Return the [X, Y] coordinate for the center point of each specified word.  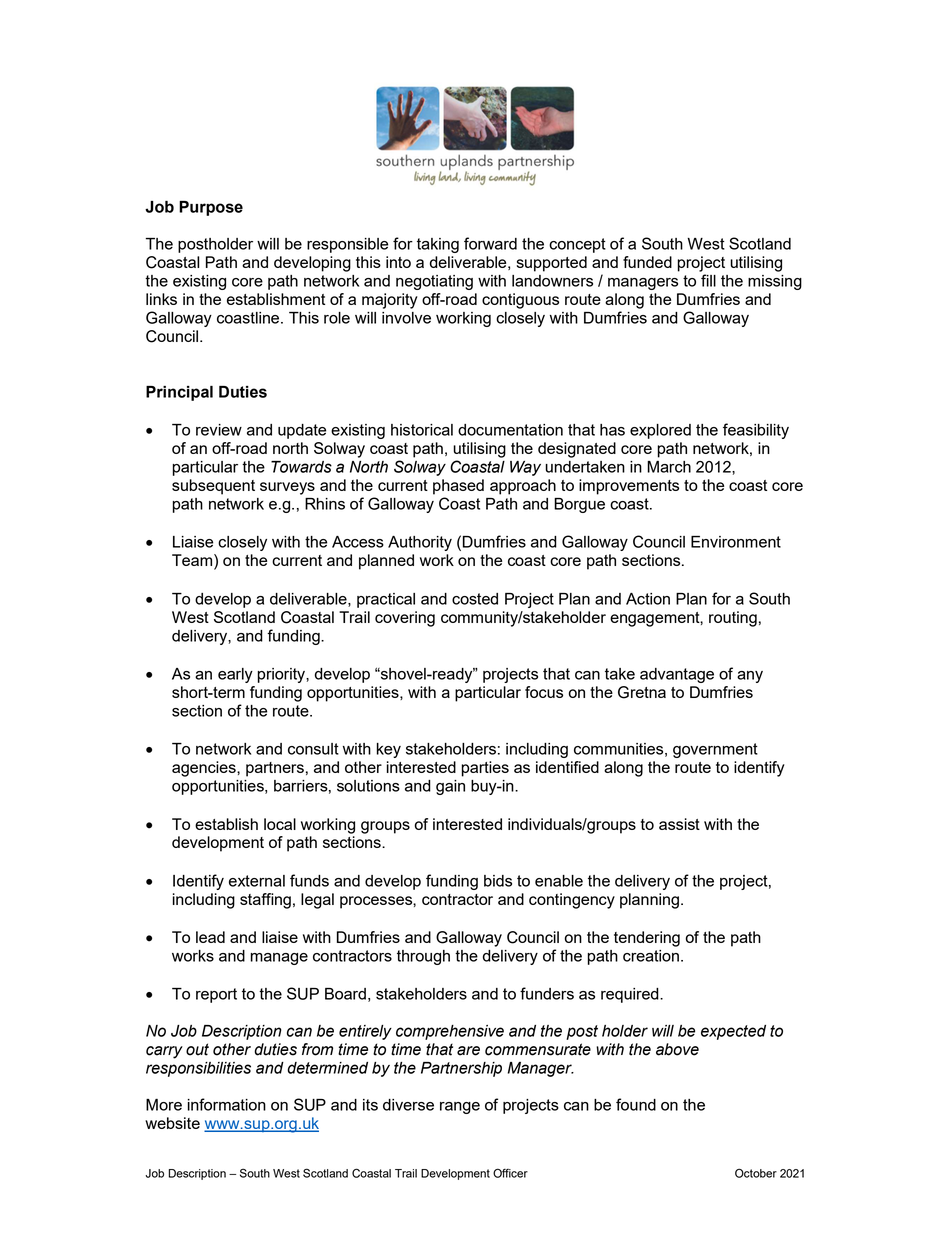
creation [651, 956]
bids [498, 881]
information [227, 1104]
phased [458, 487]
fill [708, 280]
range [460, 1108]
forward [490, 243]
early [235, 675]
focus [544, 692]
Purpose [211, 208]
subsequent [213, 487]
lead [210, 937]
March [669, 467]
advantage [677, 675]
